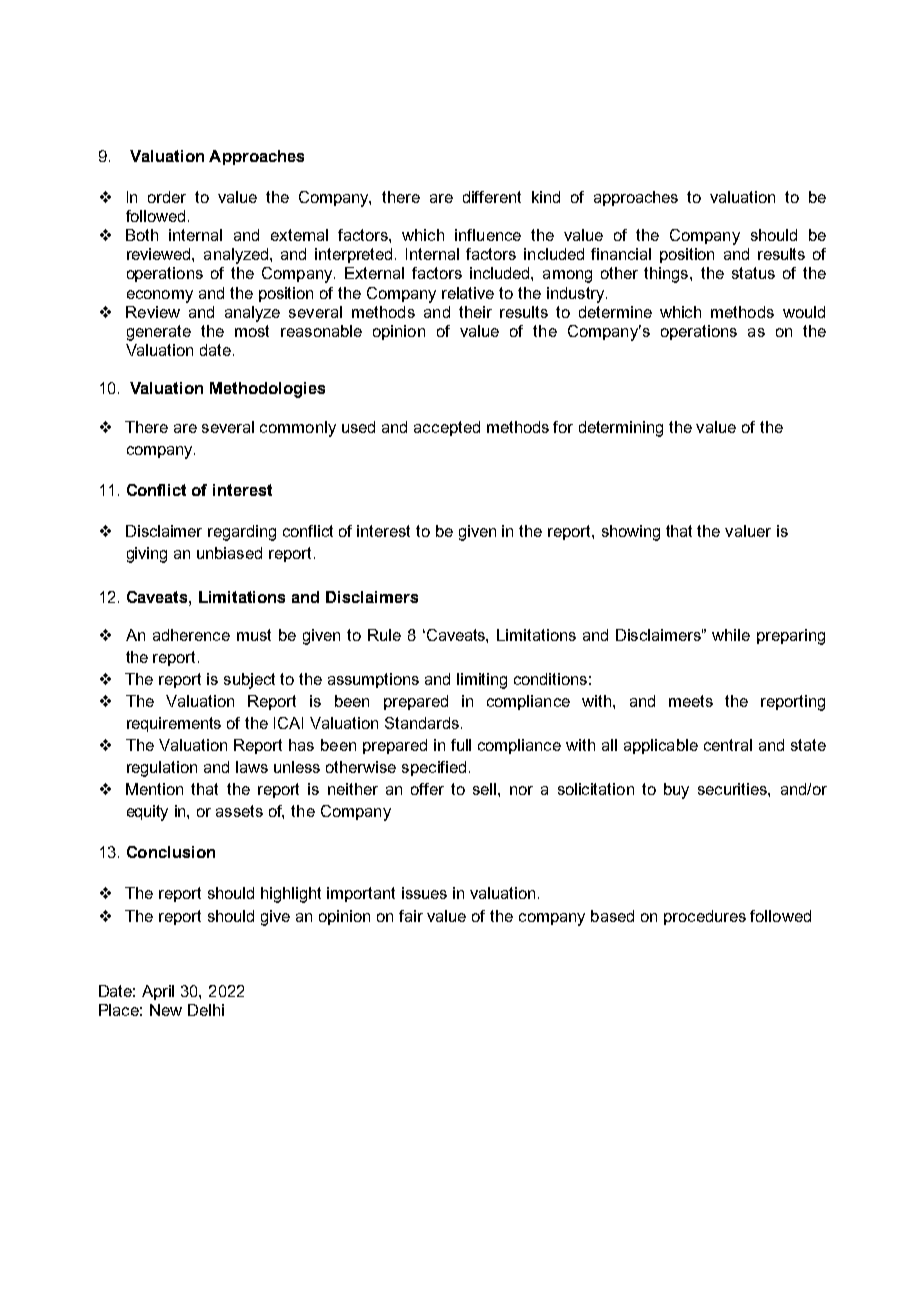  I want to click on Rule, so click(384, 635).
